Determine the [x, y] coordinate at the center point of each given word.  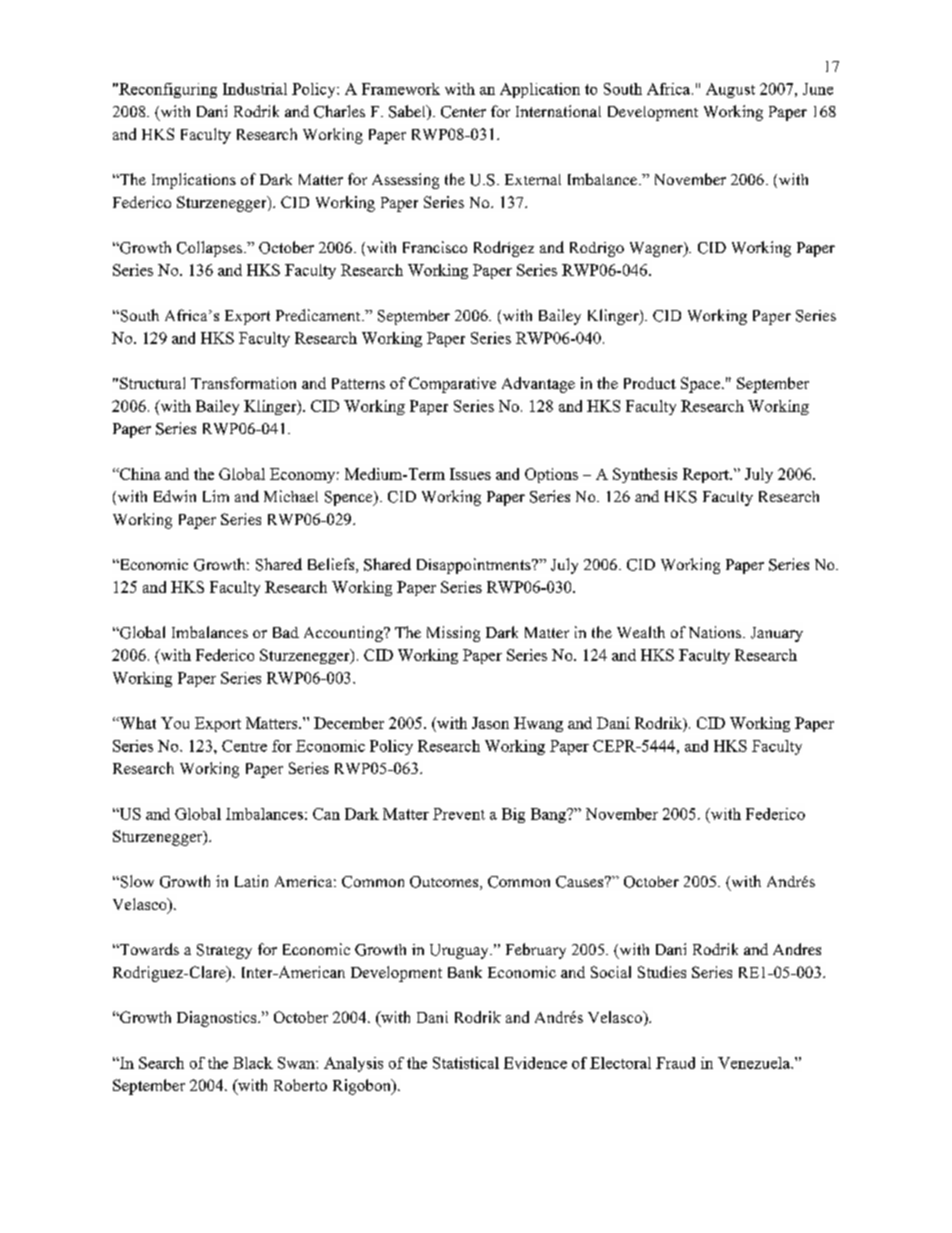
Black [253, 1063]
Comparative [452, 385]
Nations [716, 632]
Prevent [459, 814]
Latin [251, 881]
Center [463, 112]
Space [700, 385]
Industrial [255, 89]
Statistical [466, 1063]
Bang [549, 815]
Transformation [243, 383]
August [730, 90]
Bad [286, 632]
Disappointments [475, 566]
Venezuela [755, 1063]
